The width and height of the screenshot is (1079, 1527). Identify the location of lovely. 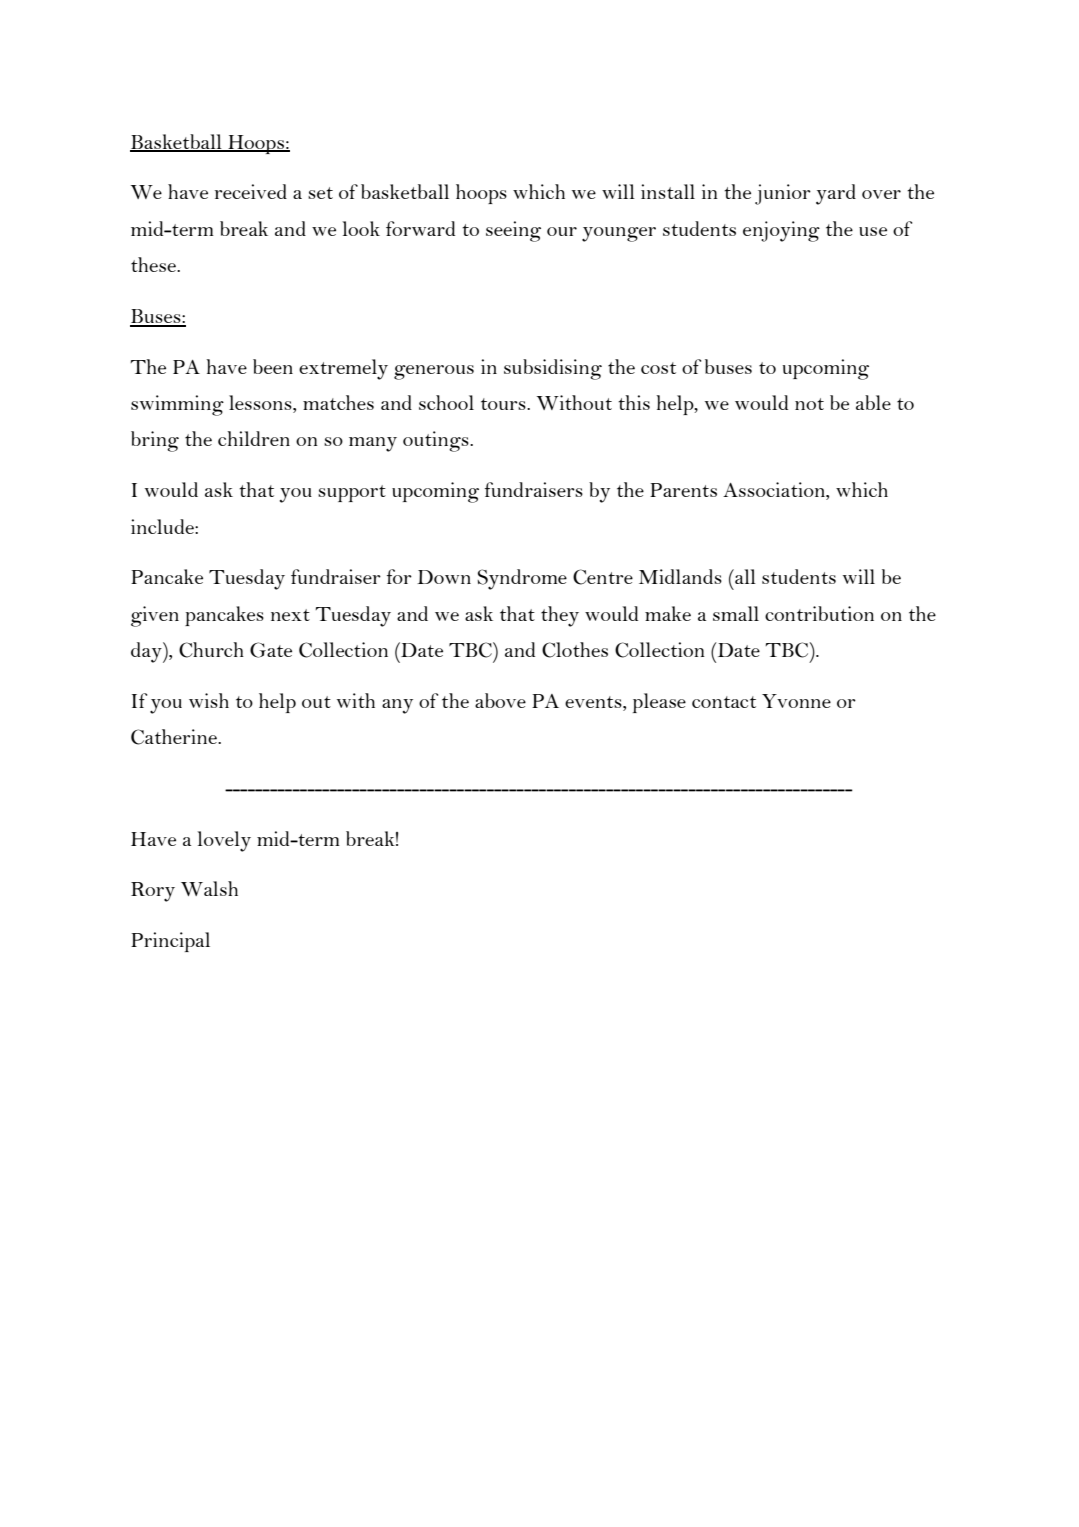
(224, 841).
